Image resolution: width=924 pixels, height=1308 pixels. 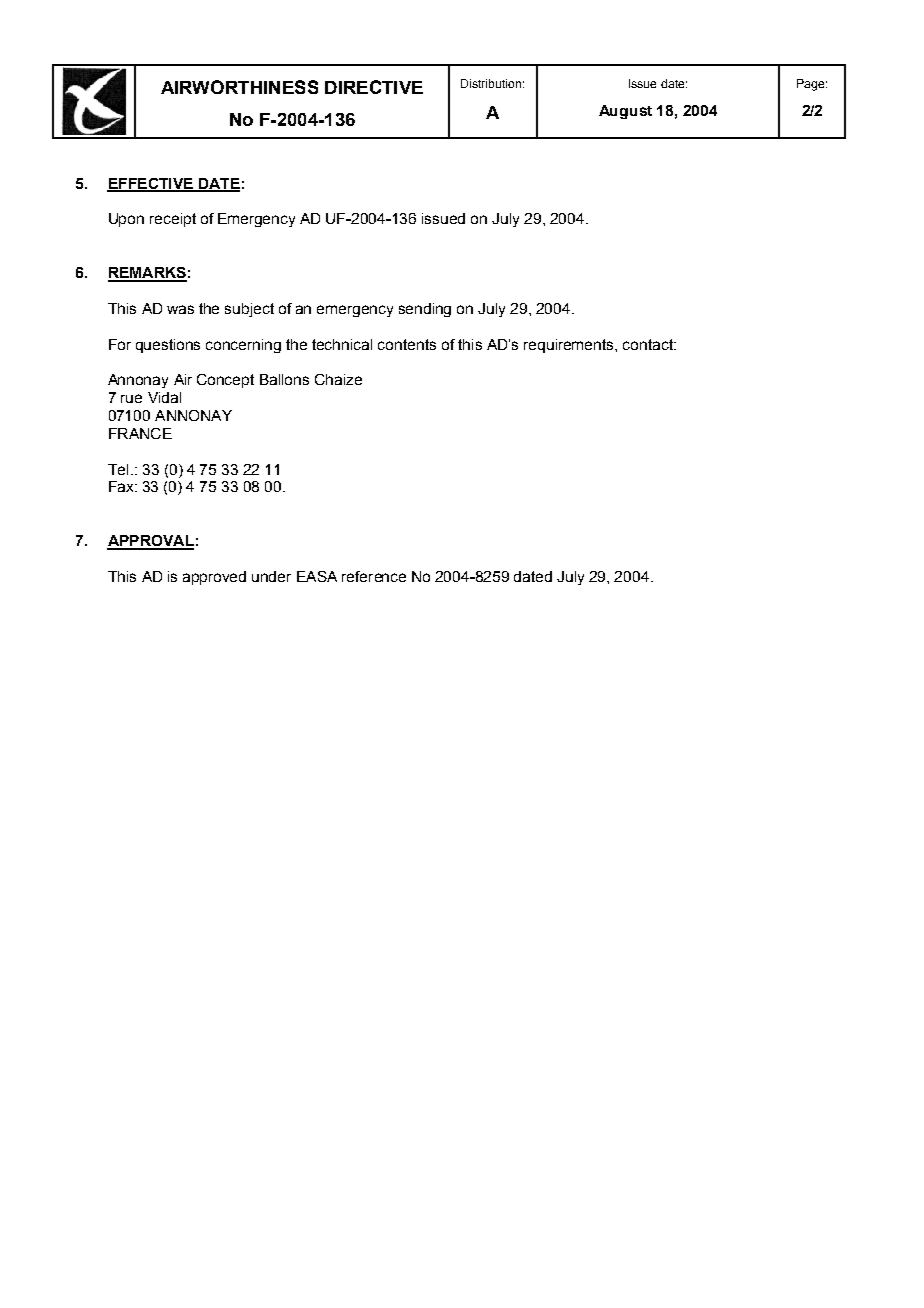 What do you see at coordinates (147, 274) in the document?
I see `REMARKS` at bounding box center [147, 274].
